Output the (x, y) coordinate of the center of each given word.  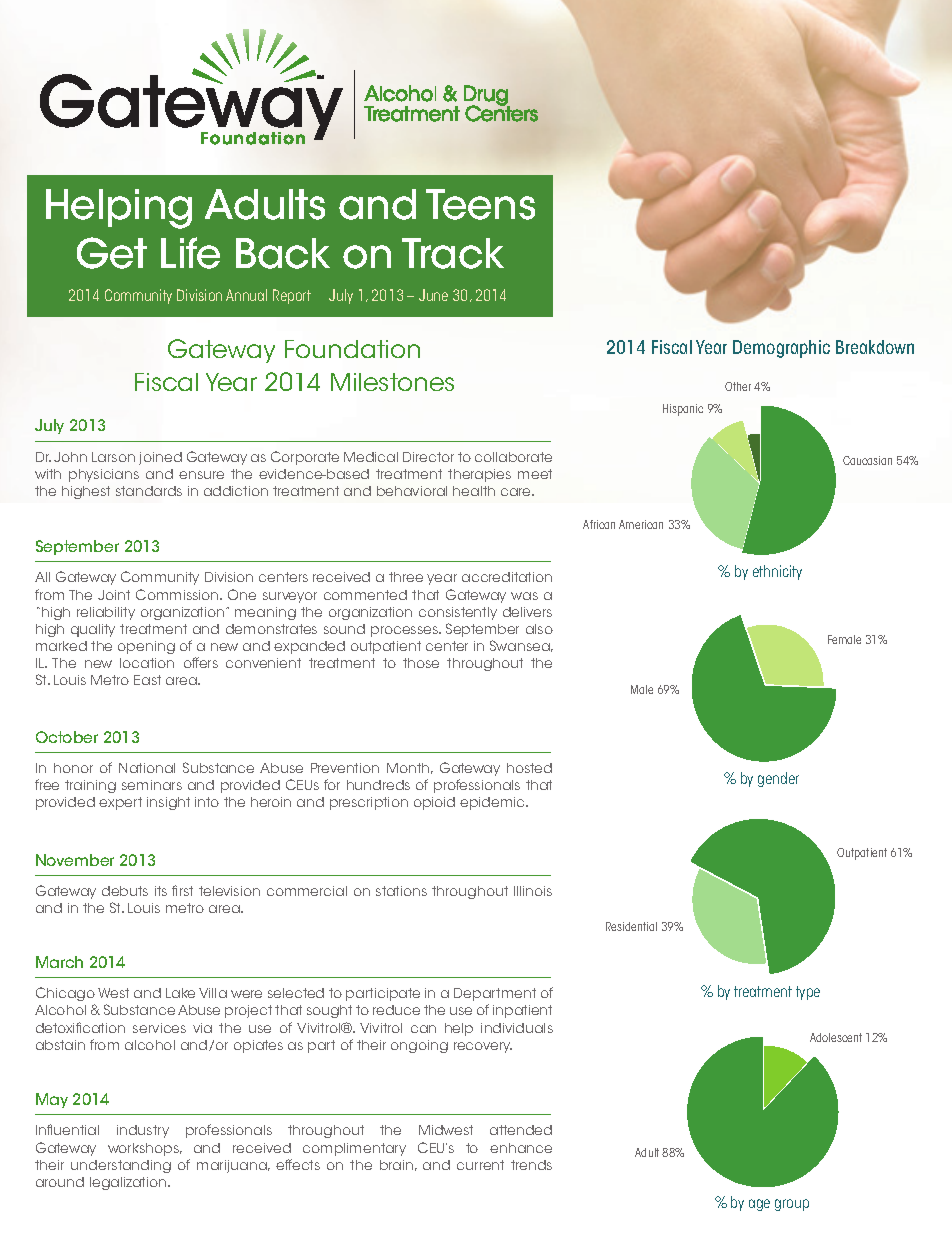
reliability (106, 613)
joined (160, 458)
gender (778, 779)
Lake (180, 993)
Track (453, 253)
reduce (396, 1010)
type (808, 993)
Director (428, 457)
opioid (434, 803)
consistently (458, 613)
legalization (129, 1183)
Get (112, 253)
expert (120, 803)
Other (738, 386)
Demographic (781, 349)
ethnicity (777, 572)
